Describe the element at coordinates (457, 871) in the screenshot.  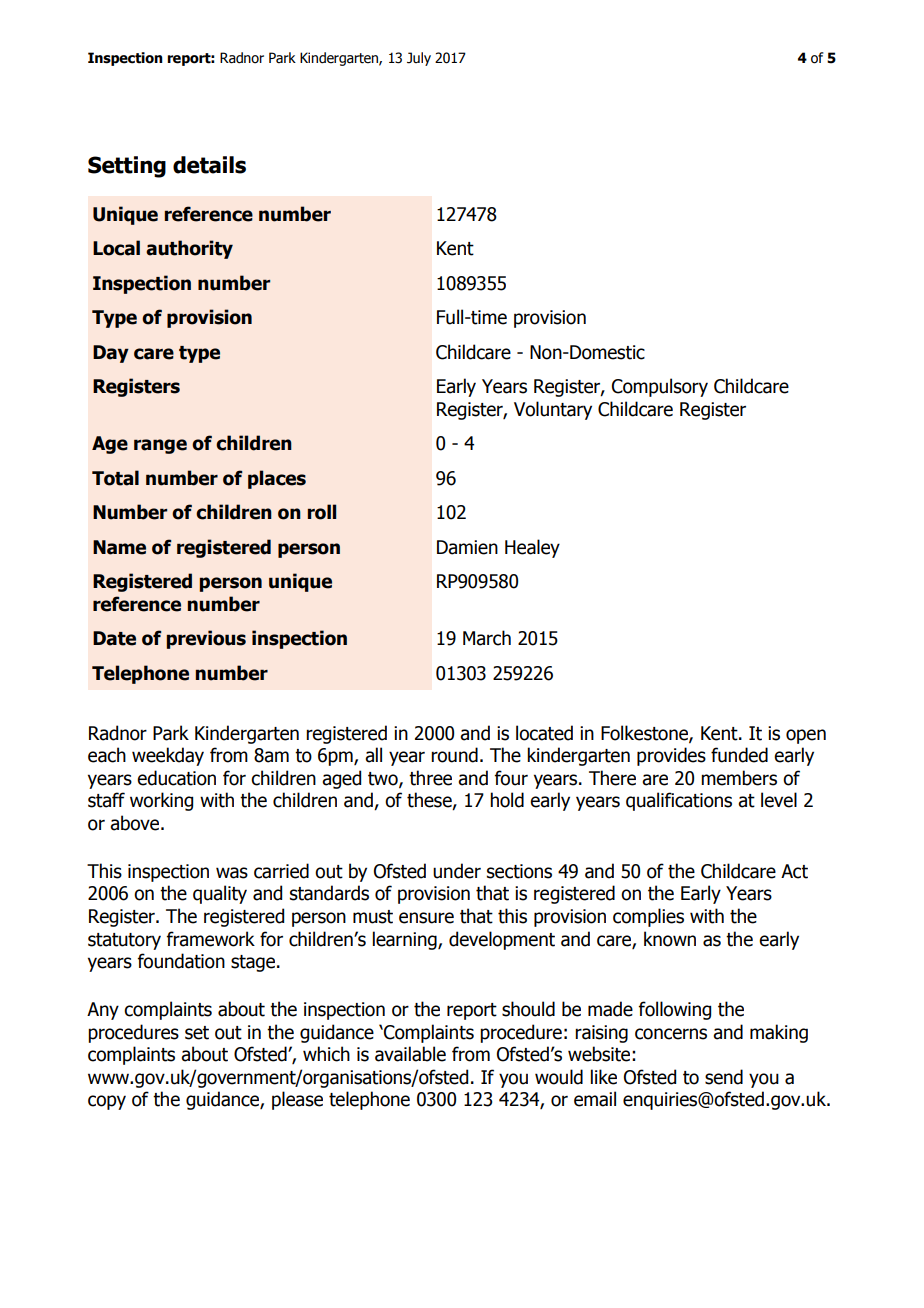
I see `under` at that location.
